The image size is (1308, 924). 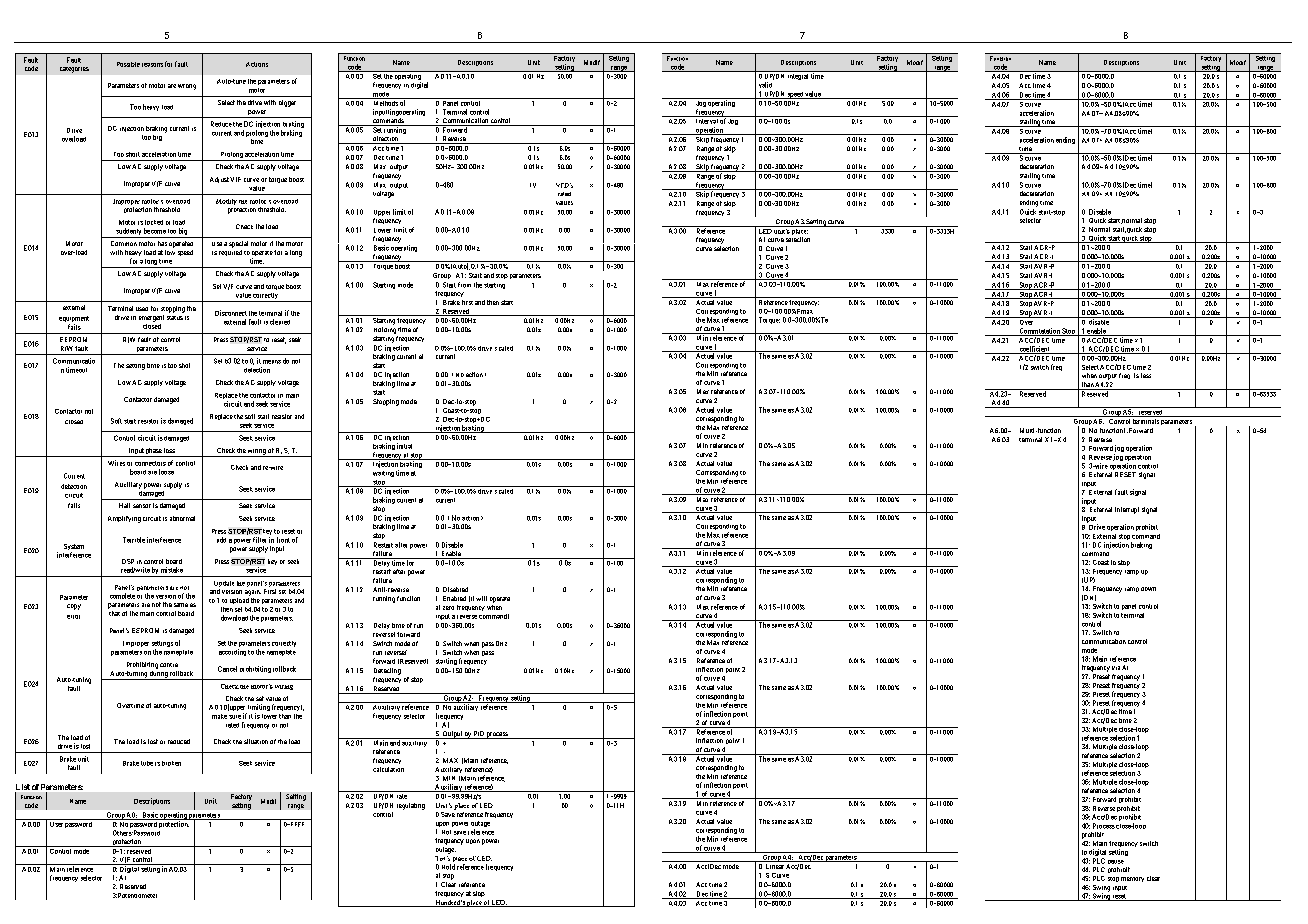 What do you see at coordinates (187, 87) in the image?
I see `wrong` at bounding box center [187, 87].
